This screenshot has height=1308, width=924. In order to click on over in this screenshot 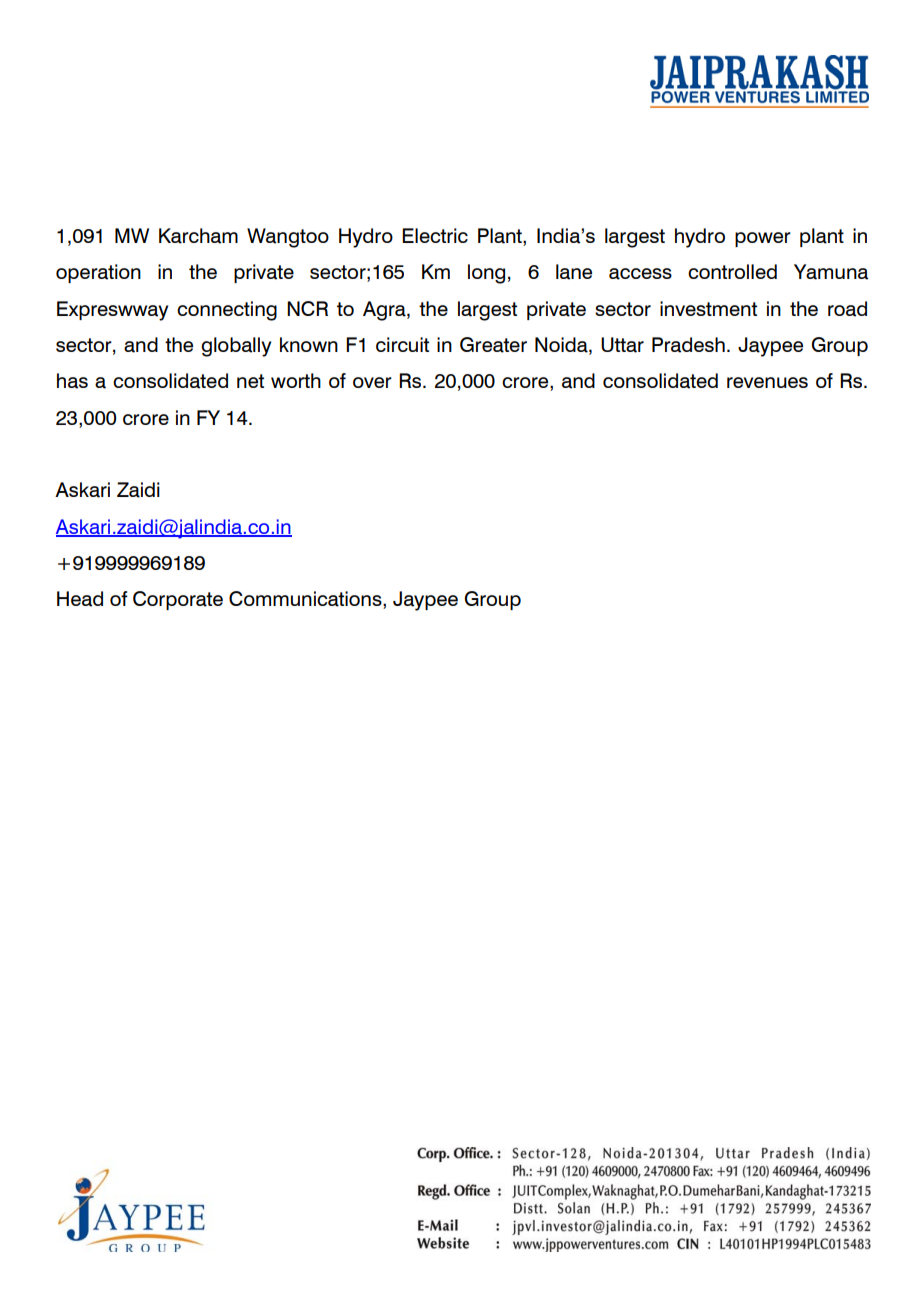, I will do `click(372, 382)`.
